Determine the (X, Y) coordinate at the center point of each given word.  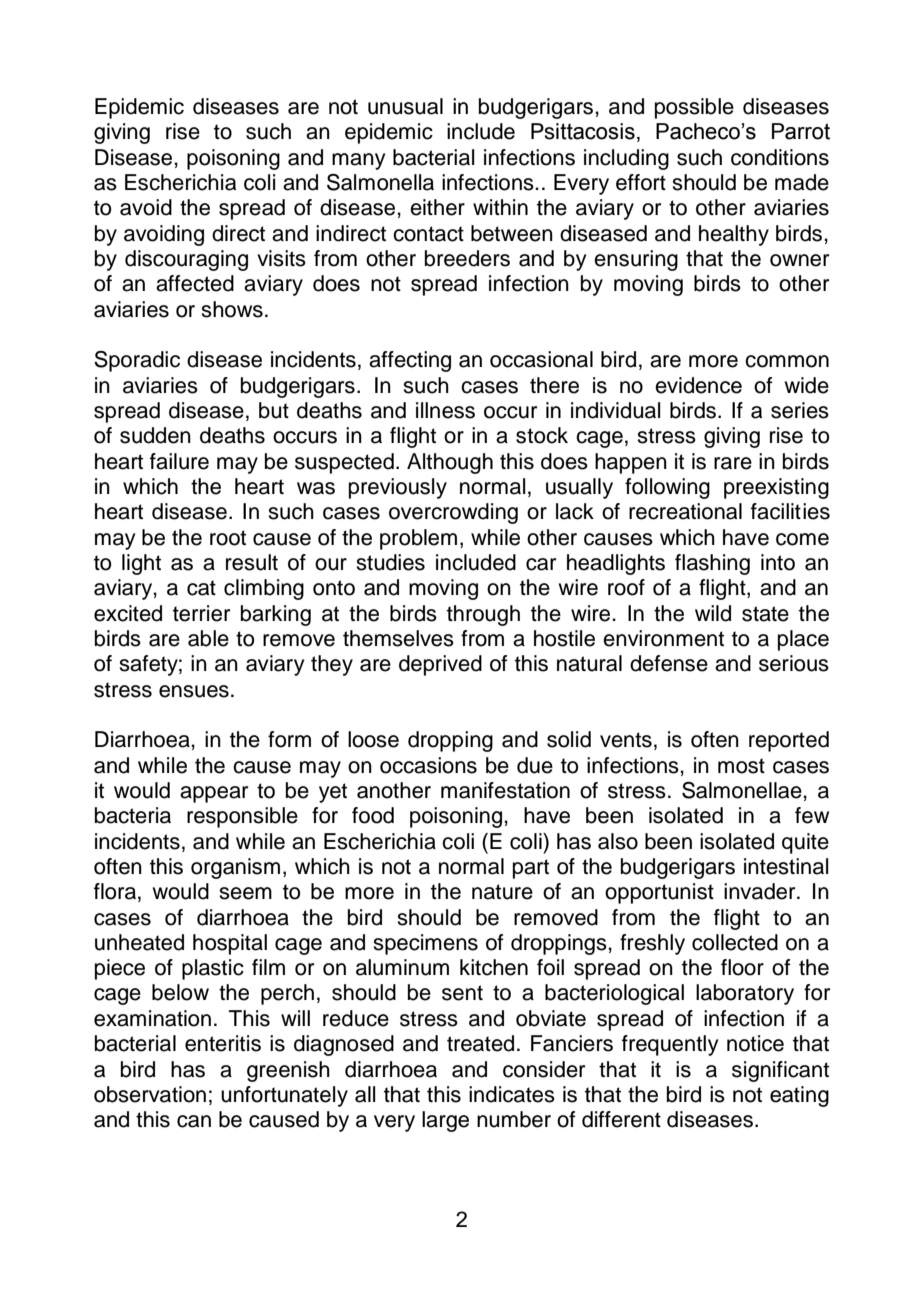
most (741, 766)
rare (733, 463)
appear (214, 794)
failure (179, 461)
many (358, 161)
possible (694, 108)
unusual (405, 106)
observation (150, 1094)
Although (450, 463)
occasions (428, 765)
